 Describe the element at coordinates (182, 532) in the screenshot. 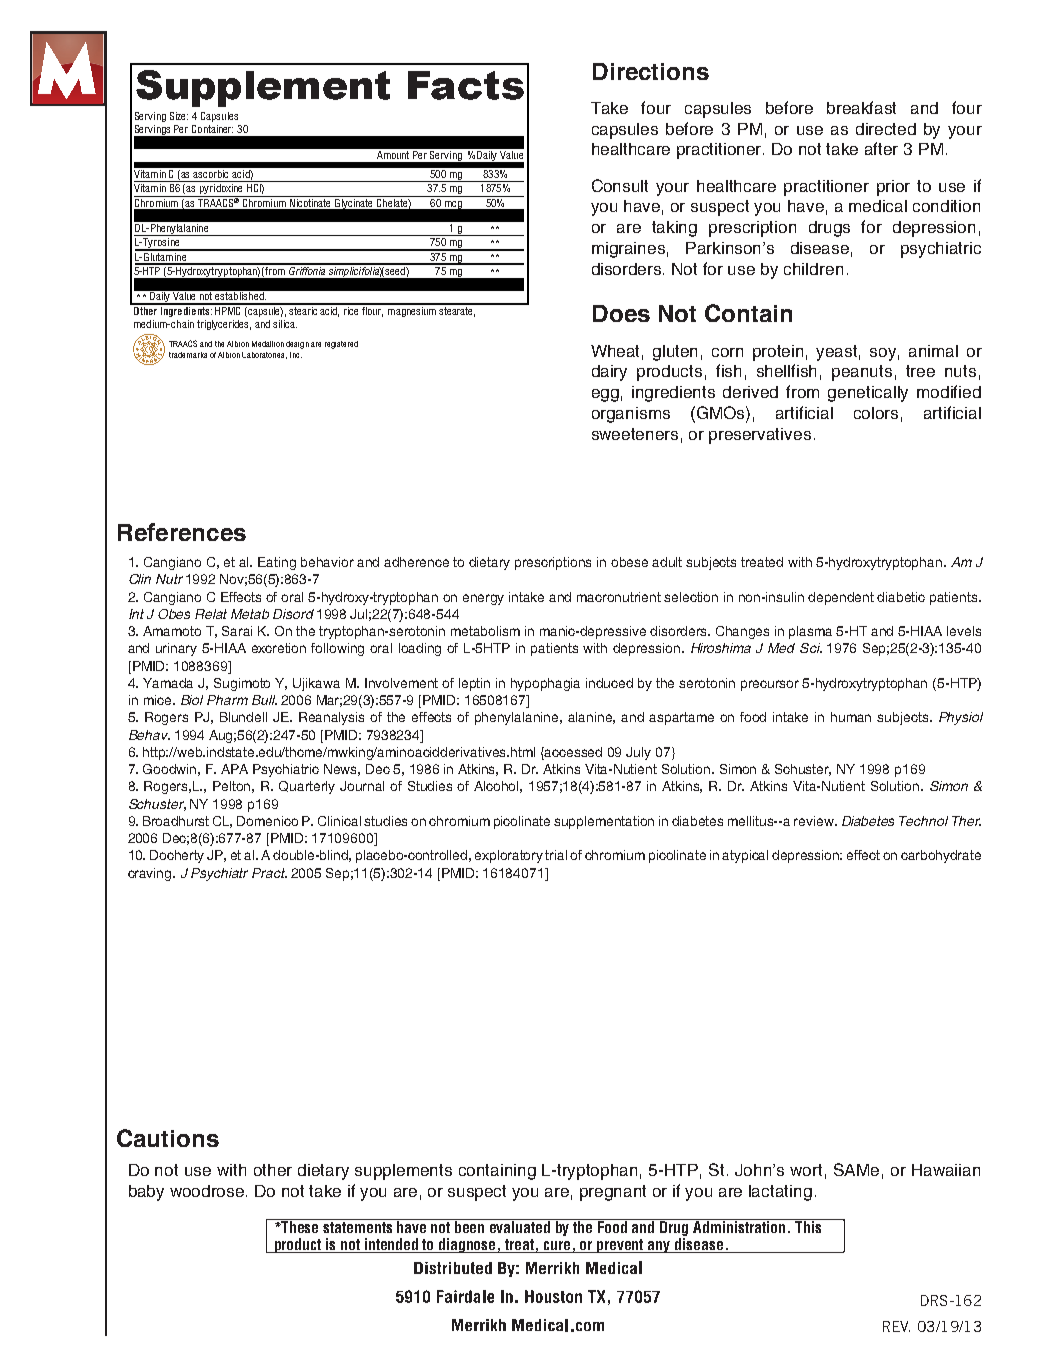

I see `References` at that location.
